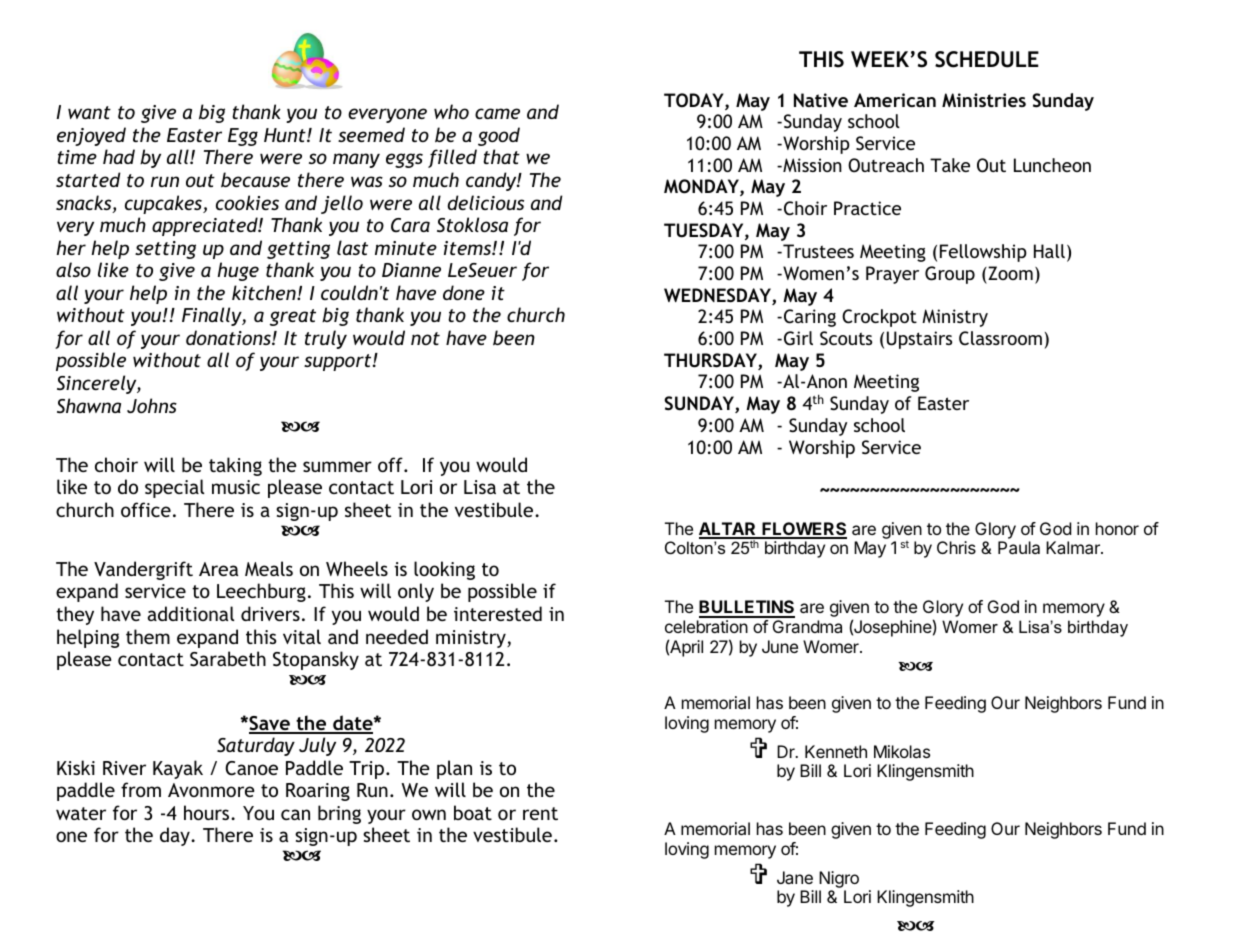 The image size is (1233, 952). What do you see at coordinates (89, 112) in the image?
I see `want` at bounding box center [89, 112].
